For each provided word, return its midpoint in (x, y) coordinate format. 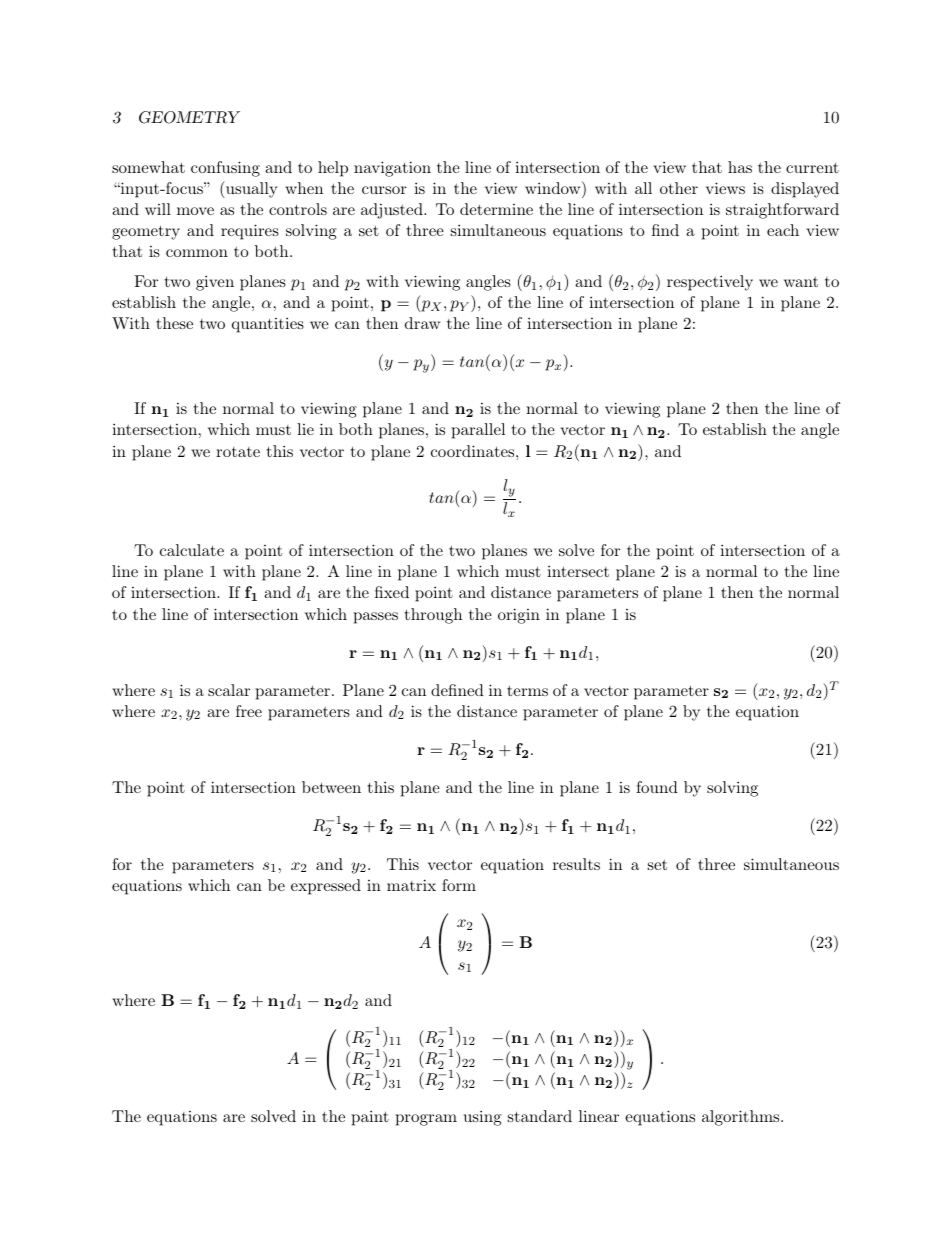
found (657, 787)
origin (519, 616)
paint (370, 1118)
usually (251, 189)
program (426, 1120)
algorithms (742, 1118)
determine (496, 209)
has (740, 167)
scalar (229, 690)
